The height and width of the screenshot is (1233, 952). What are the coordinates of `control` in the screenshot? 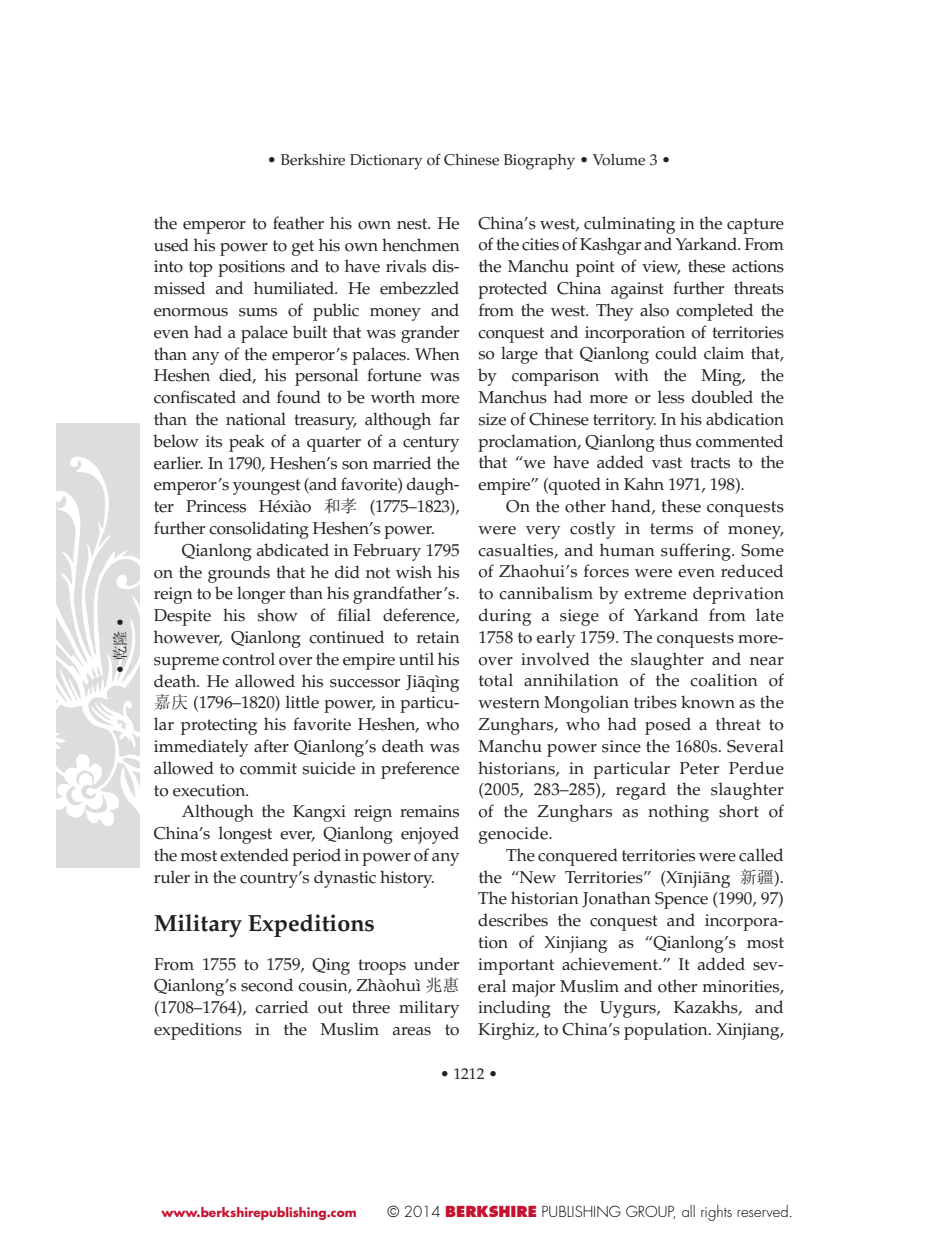 It's located at (248, 659).
